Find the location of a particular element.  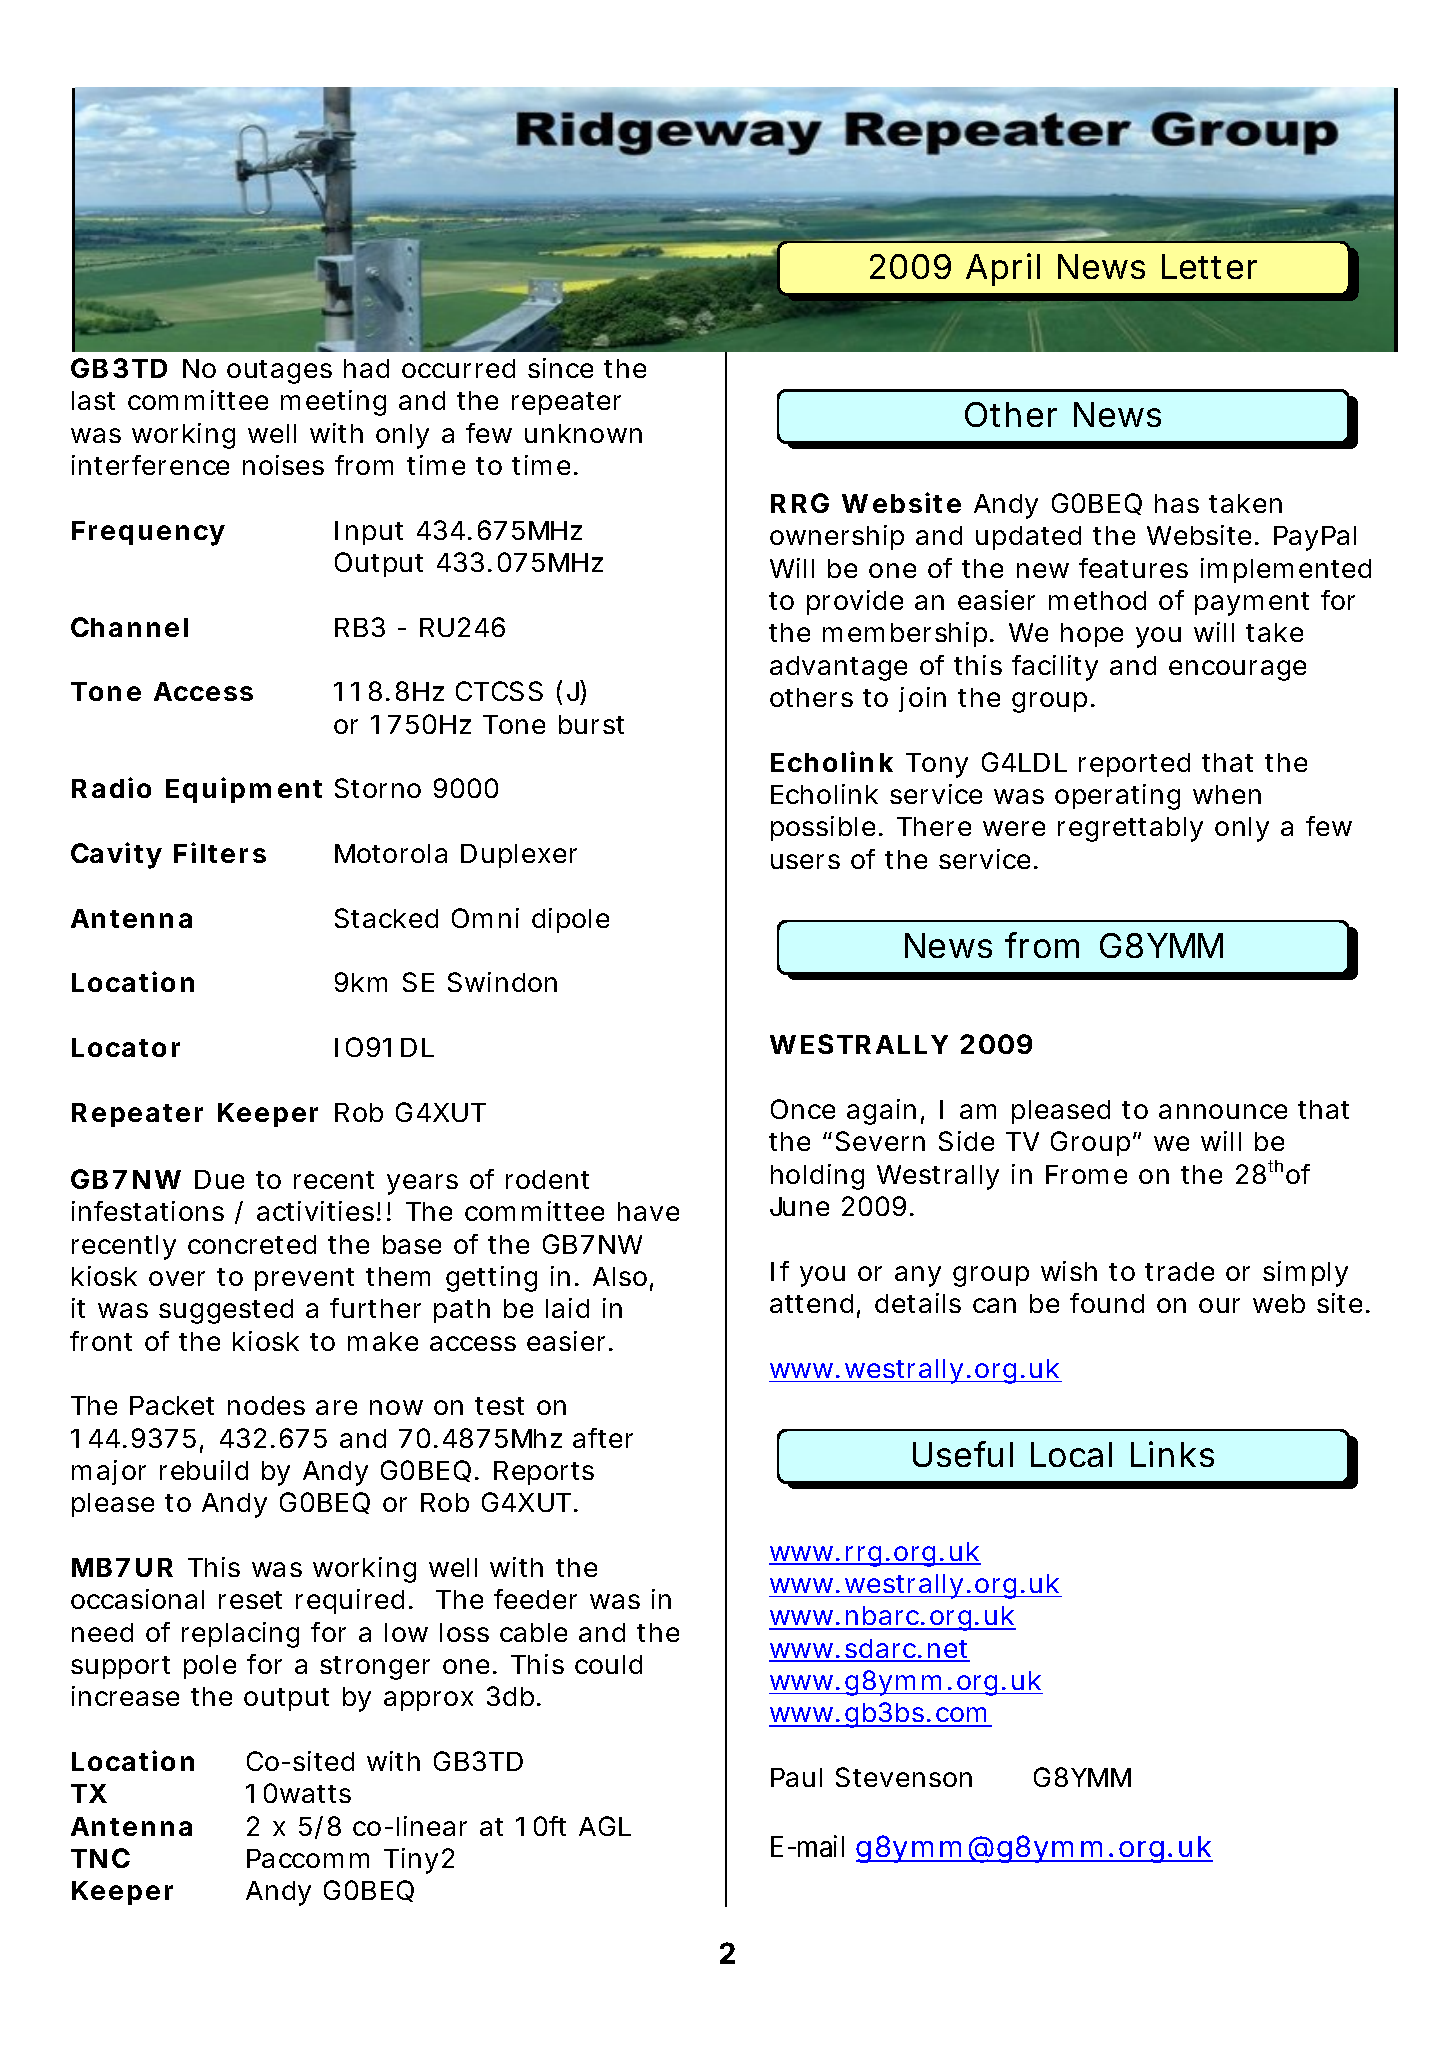

reported is located at coordinates (1134, 765).
